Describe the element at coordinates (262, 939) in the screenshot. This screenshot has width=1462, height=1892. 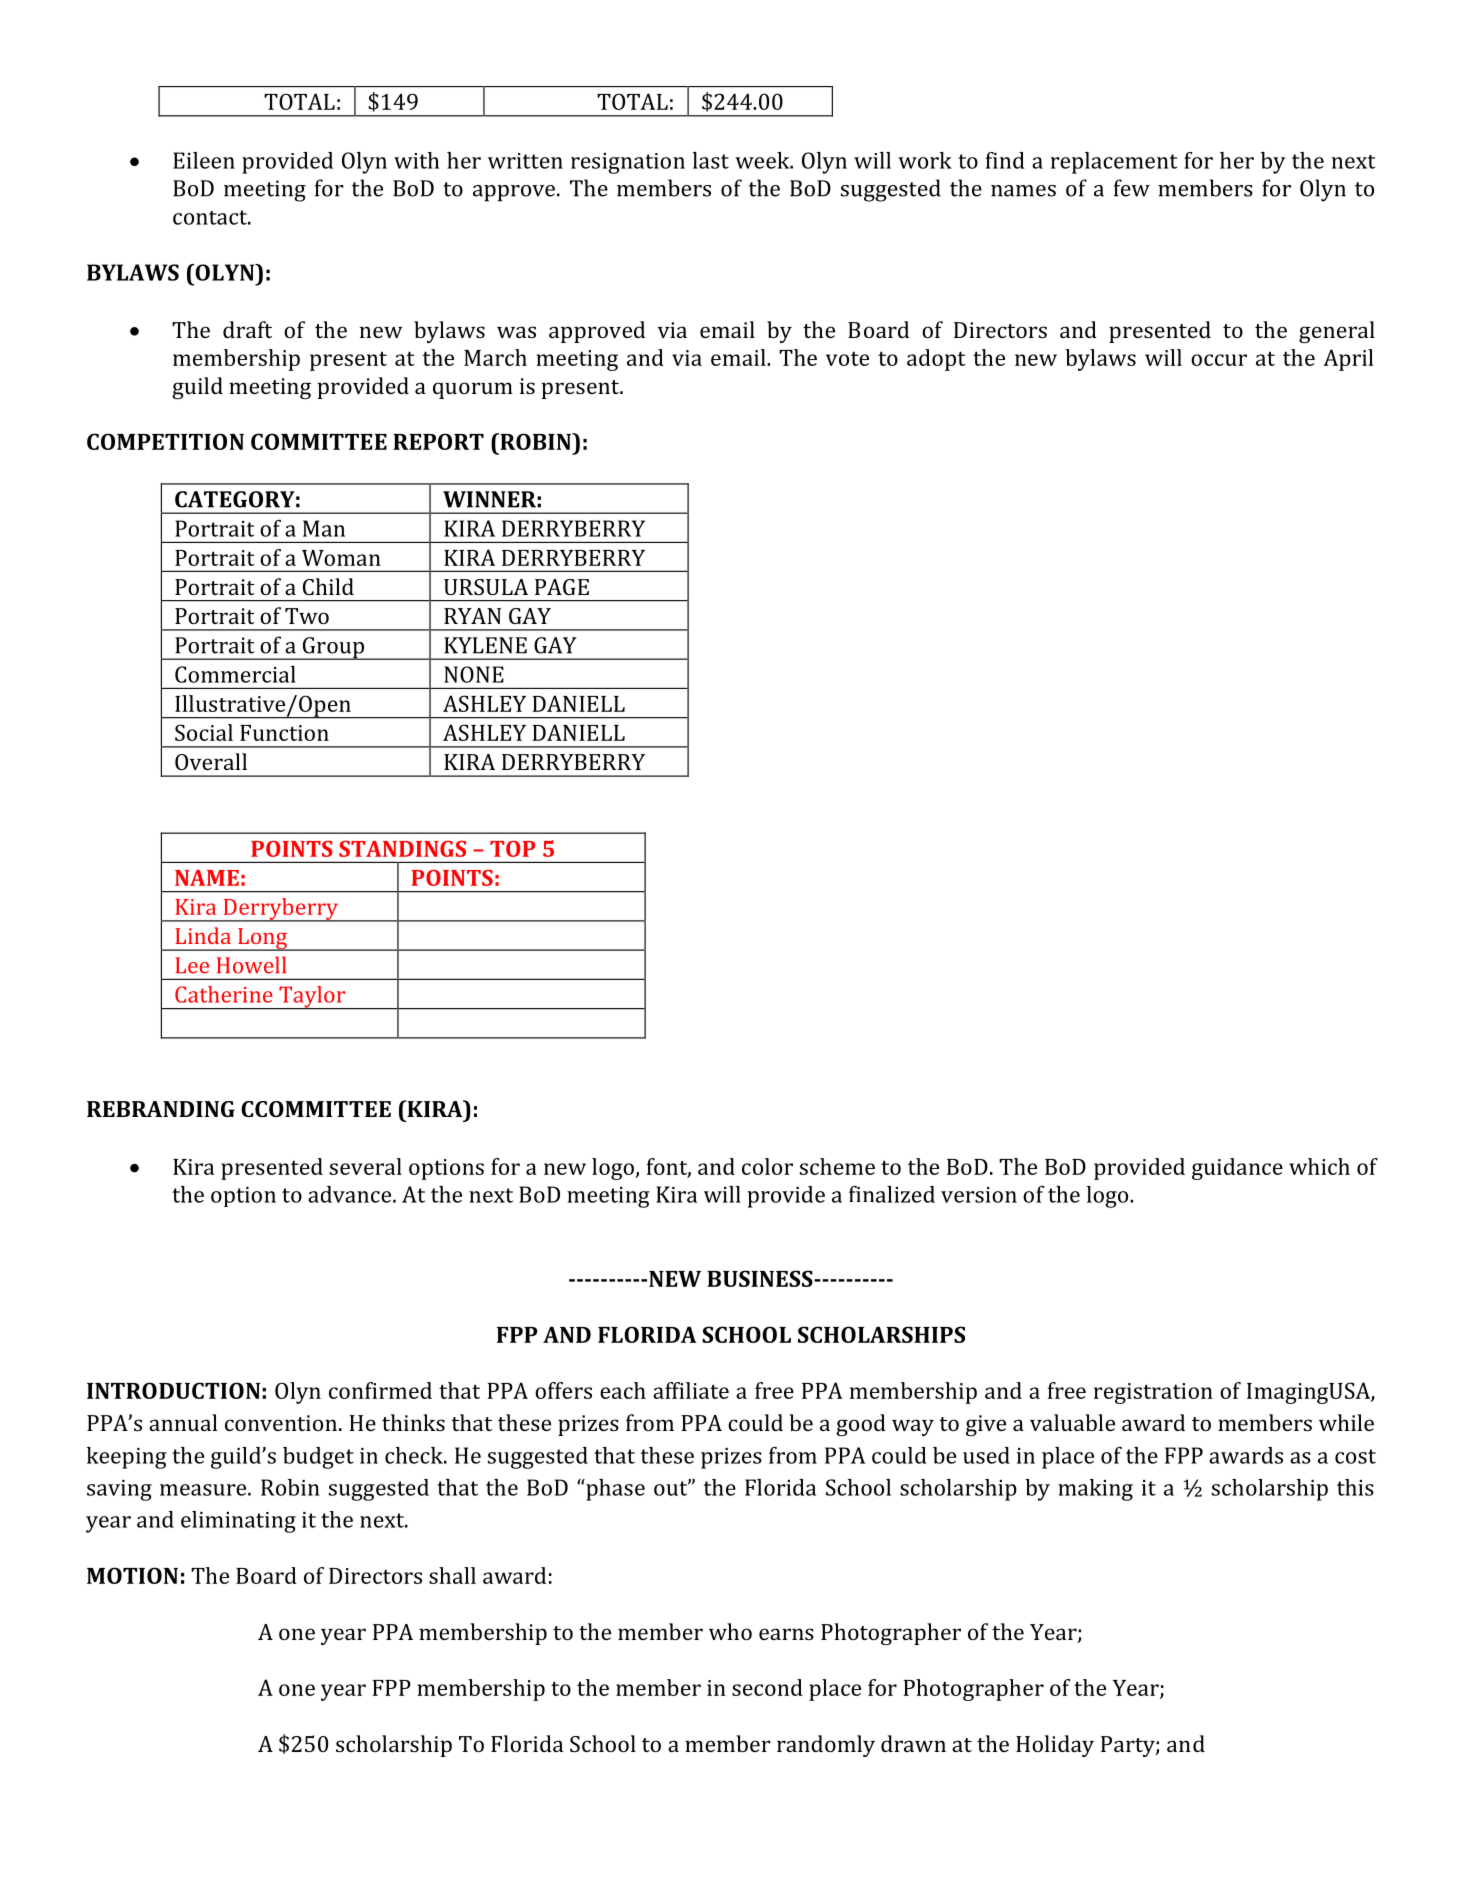
I see `Long` at that location.
